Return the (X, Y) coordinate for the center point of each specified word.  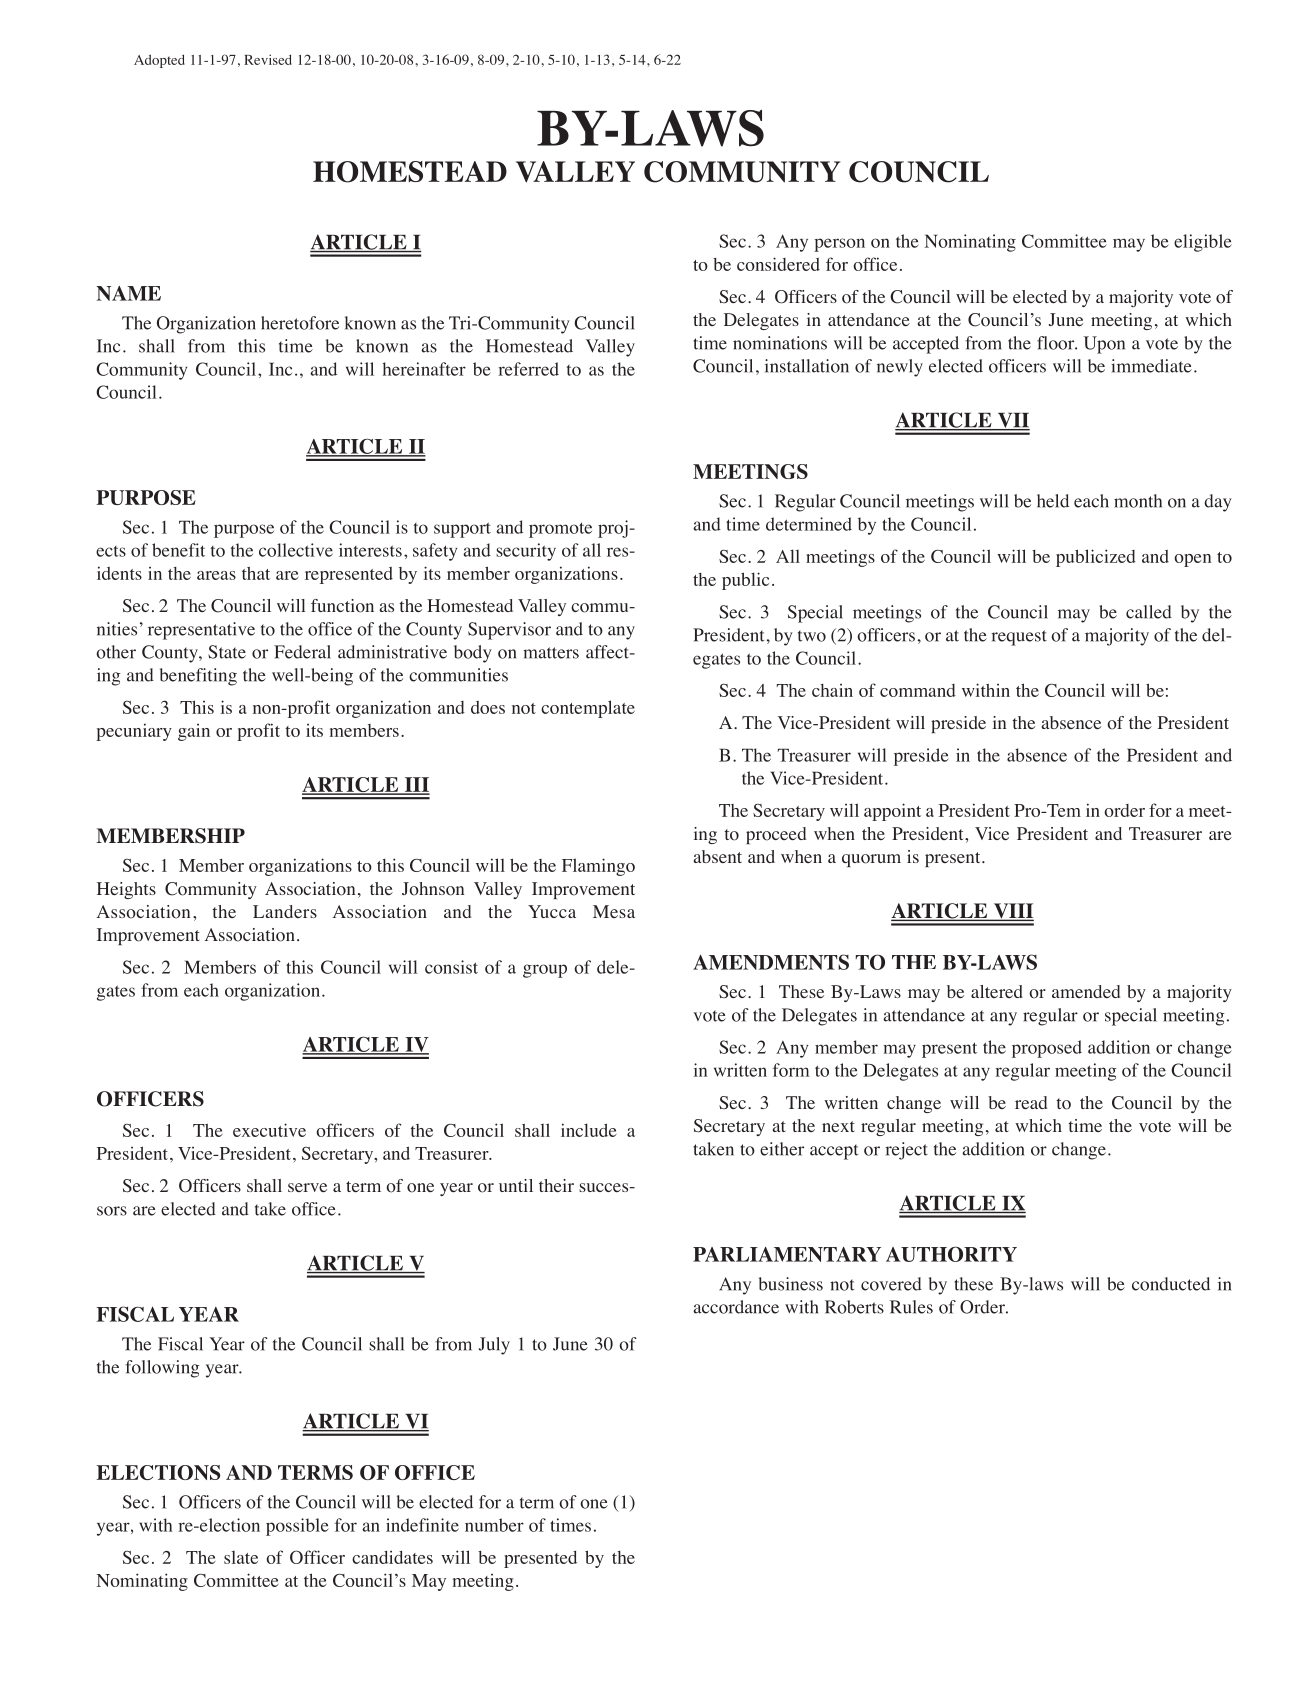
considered (778, 264)
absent (717, 856)
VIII (1012, 912)
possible (297, 1527)
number (494, 1525)
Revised (268, 59)
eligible (1203, 243)
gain (194, 732)
